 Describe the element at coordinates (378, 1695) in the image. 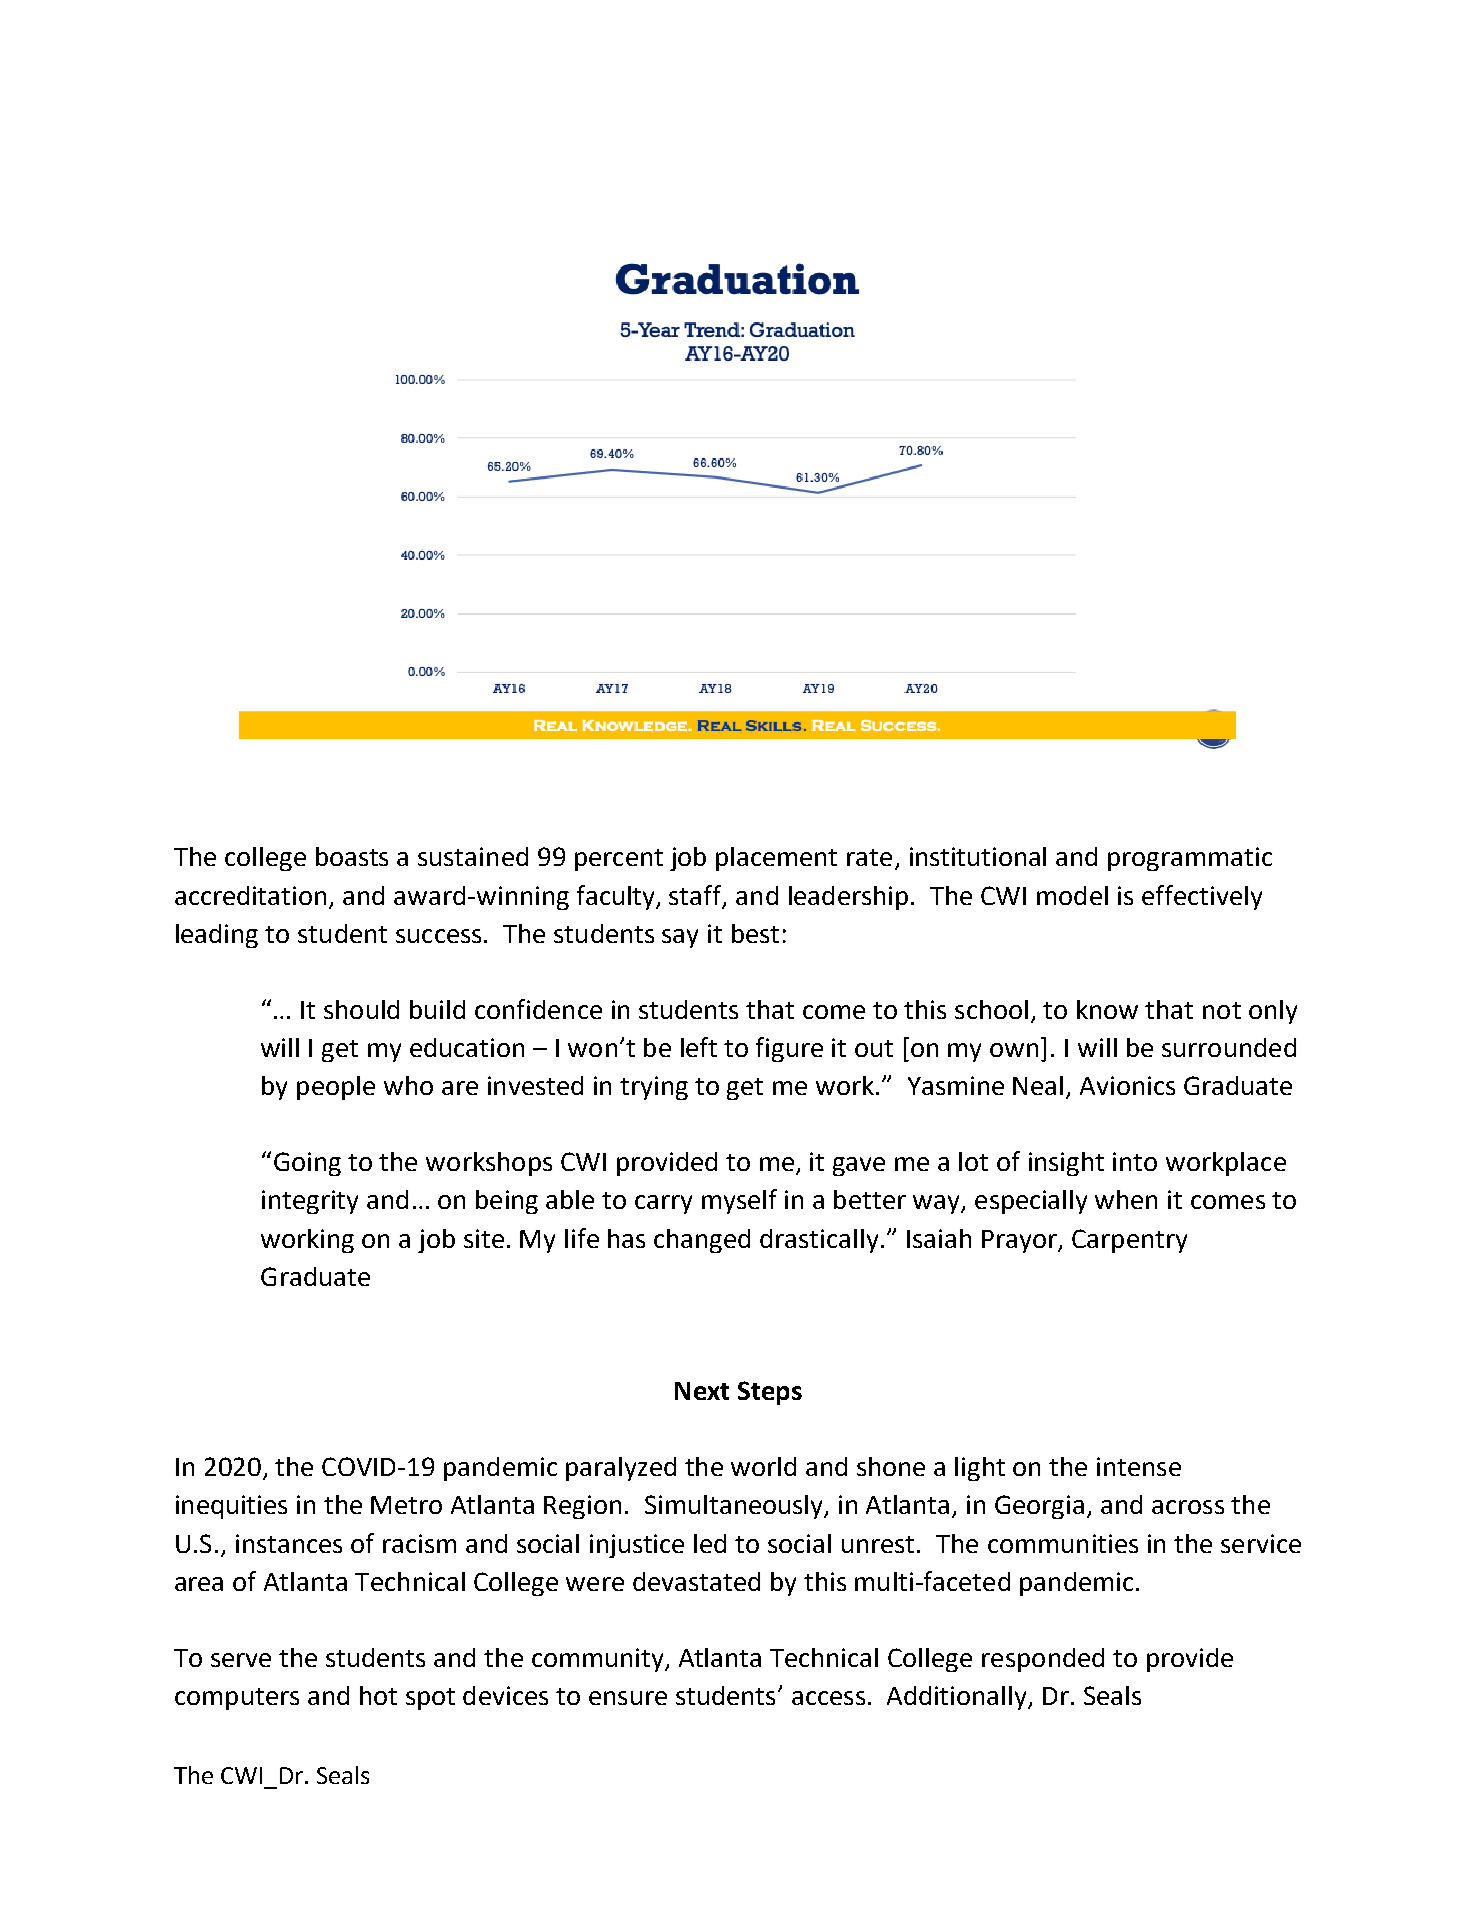

I see `hot` at that location.
